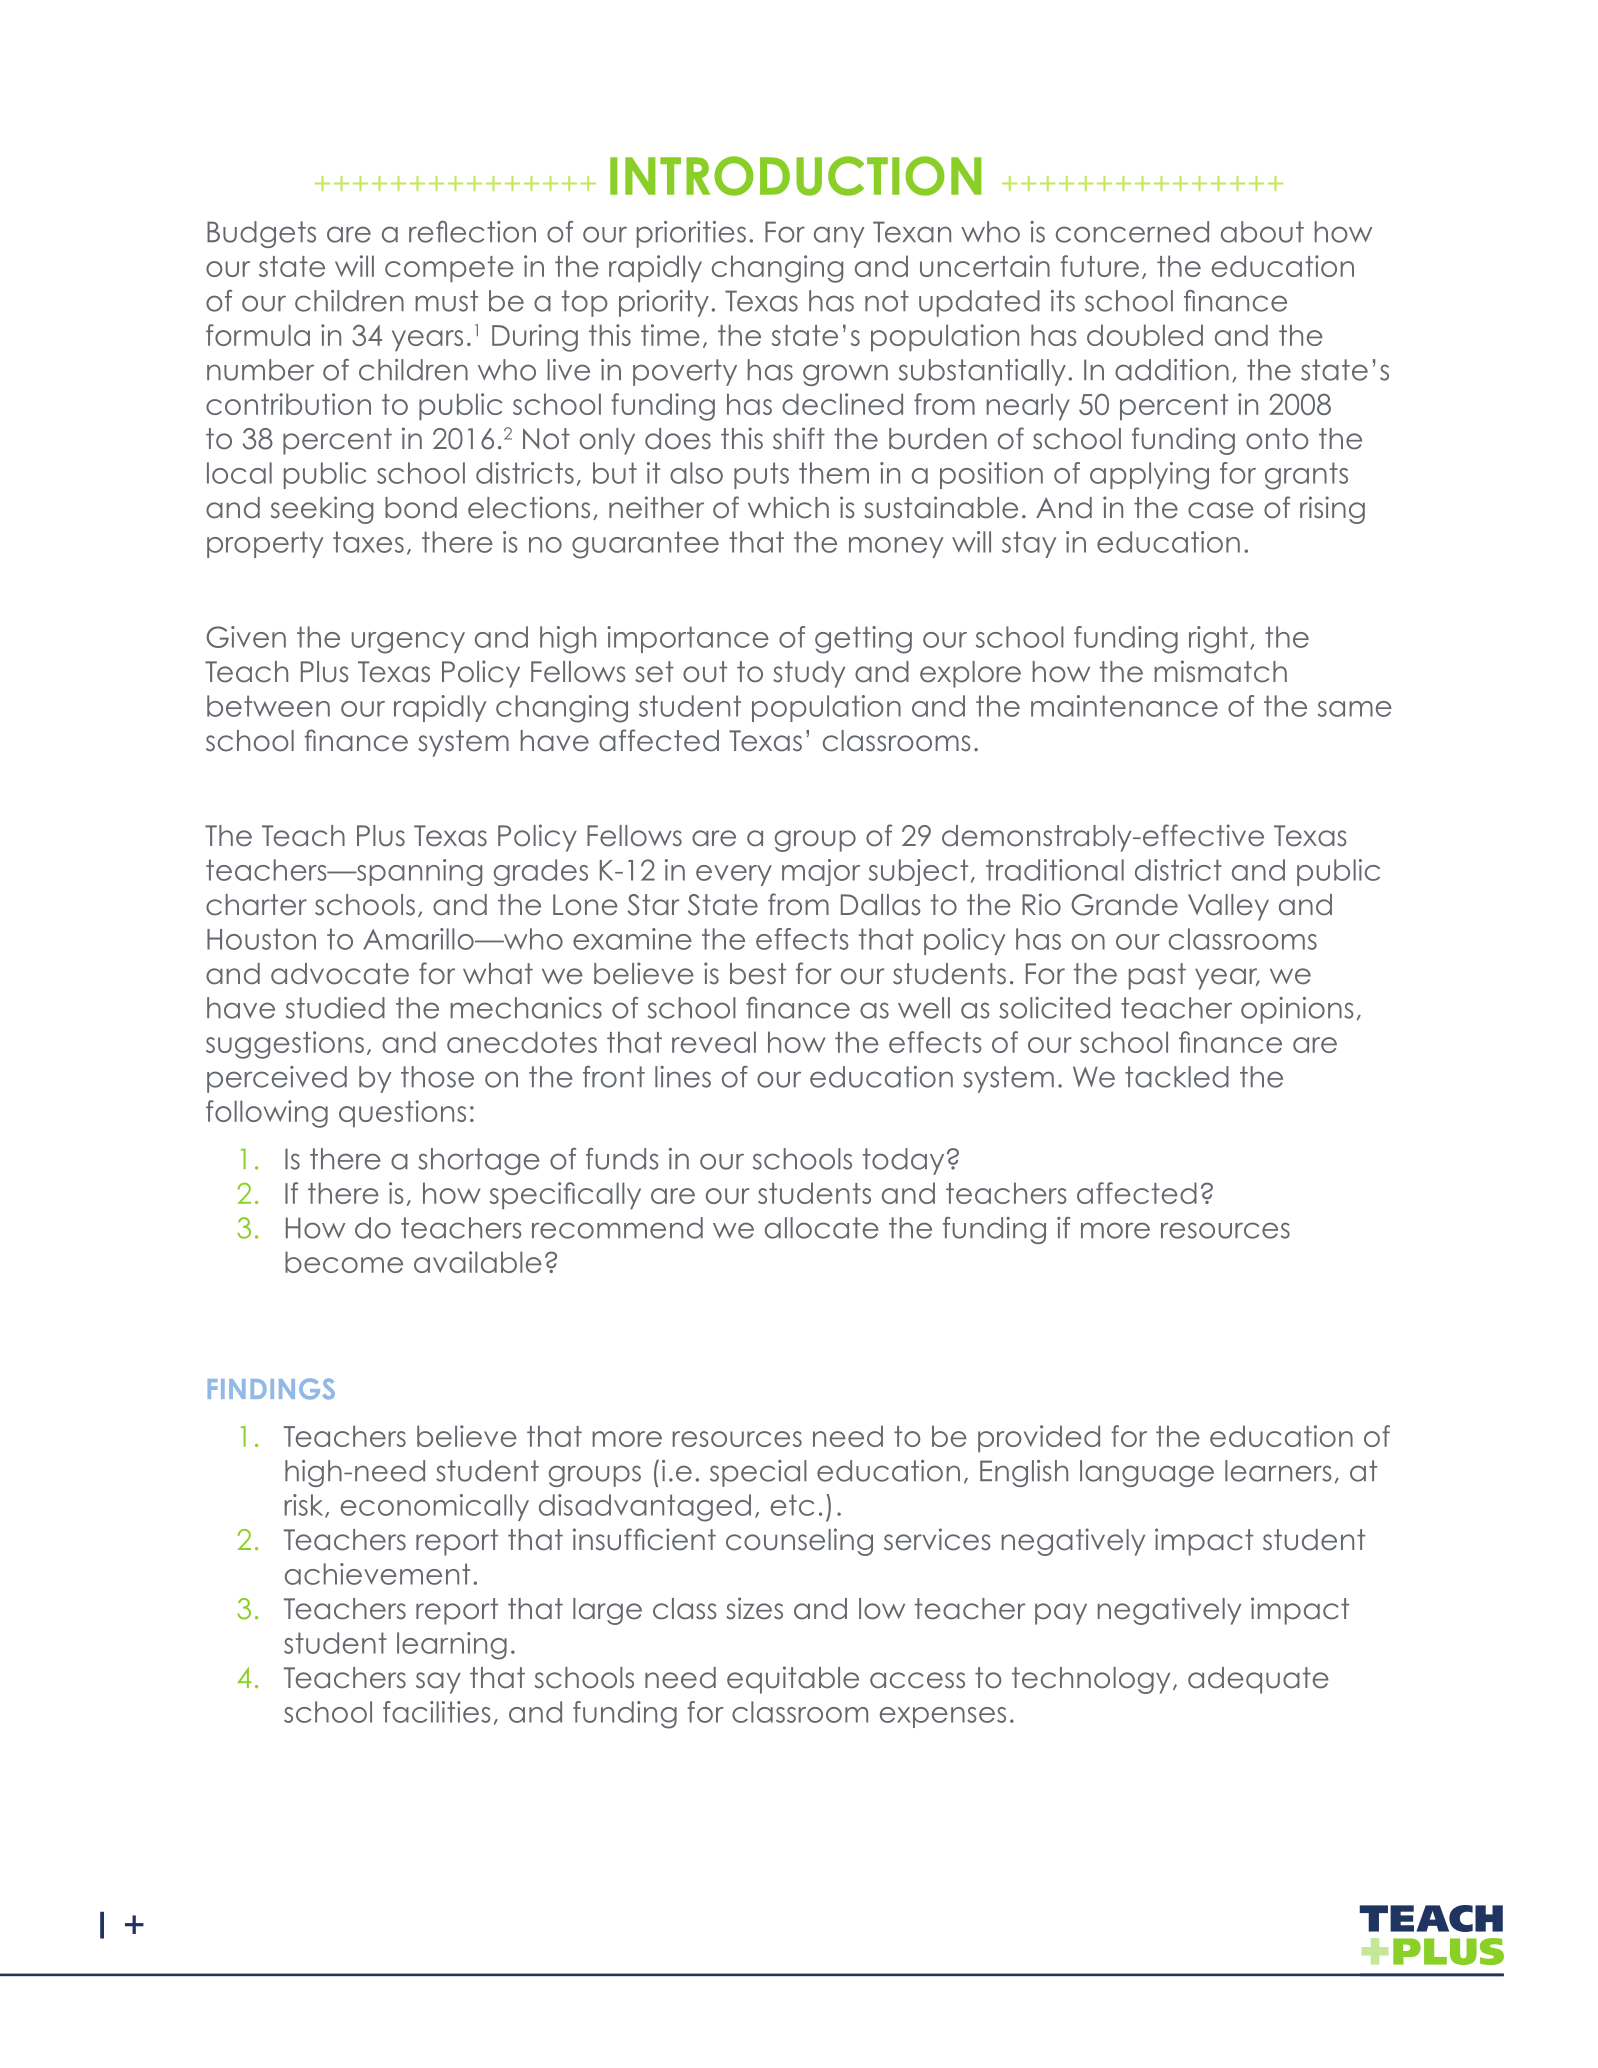 Image resolution: width=1598 pixels, height=2068 pixels. I want to click on reflection, so click(472, 232).
